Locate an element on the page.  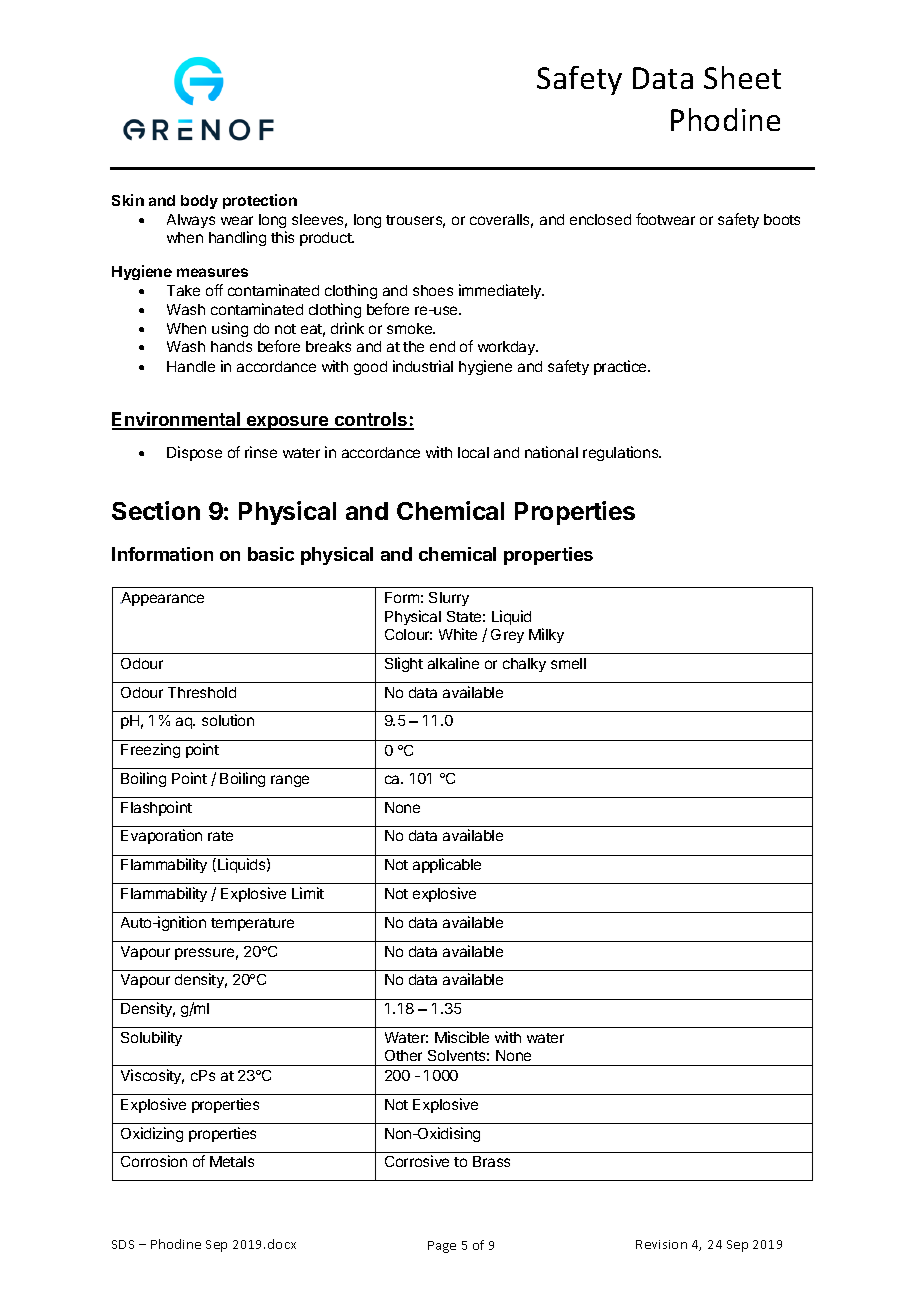
Sheet is located at coordinates (742, 77).
